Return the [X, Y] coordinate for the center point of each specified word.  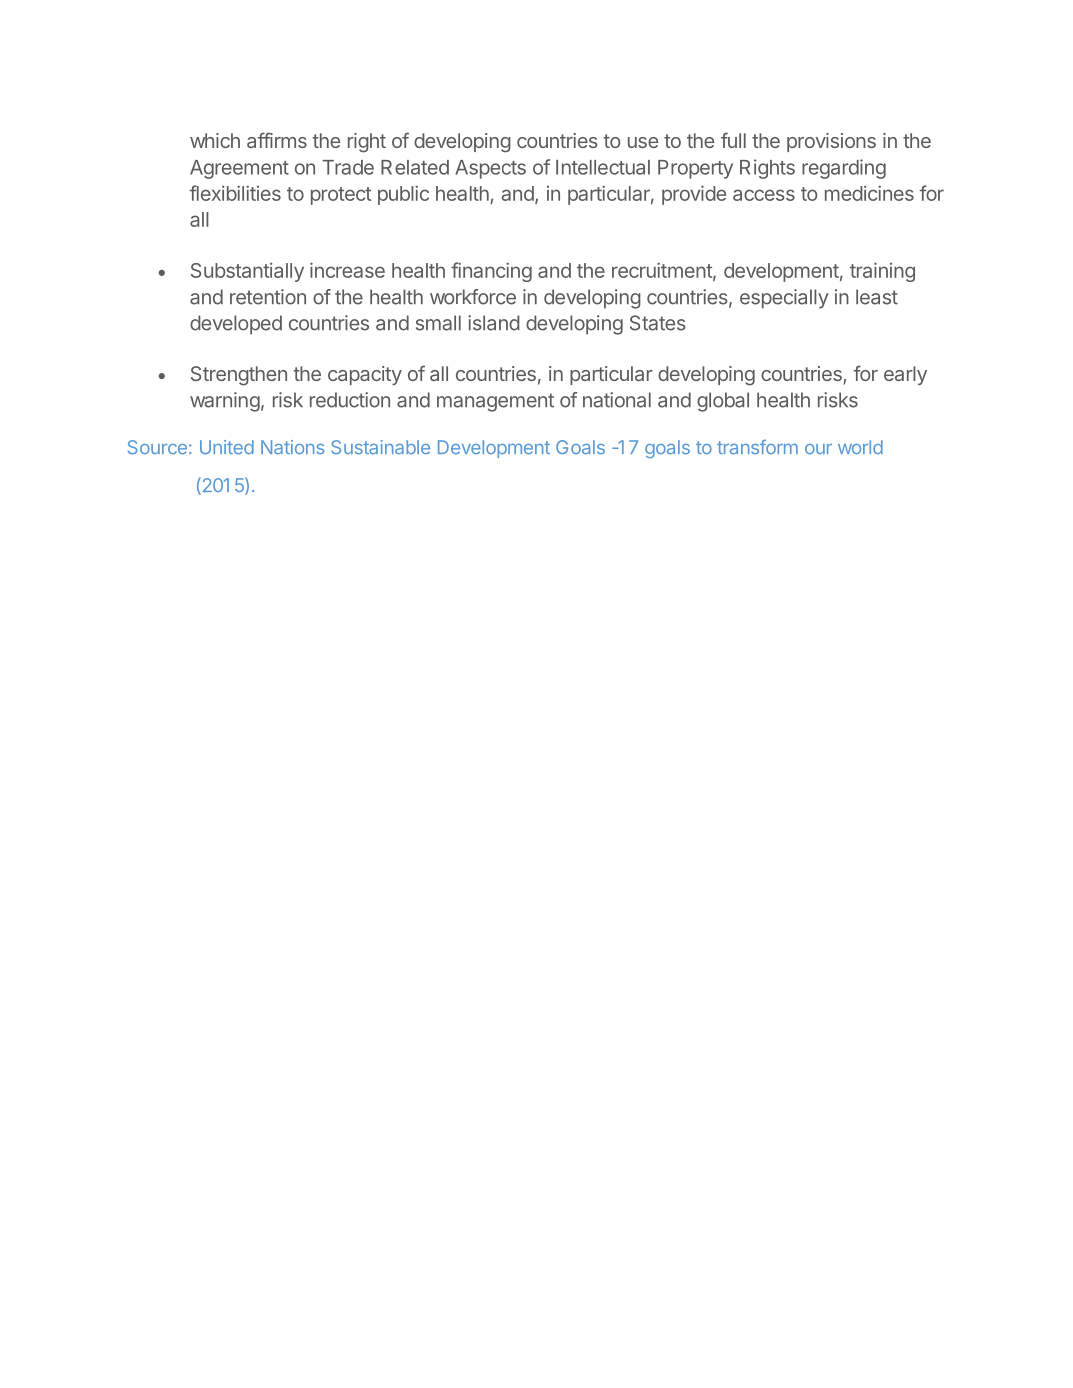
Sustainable [380, 447]
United [227, 447]
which [215, 140]
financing [491, 272]
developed [236, 325]
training [882, 272]
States [658, 323]
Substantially [247, 272]
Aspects [490, 169]
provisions [831, 142]
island [494, 323]
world [860, 447]
